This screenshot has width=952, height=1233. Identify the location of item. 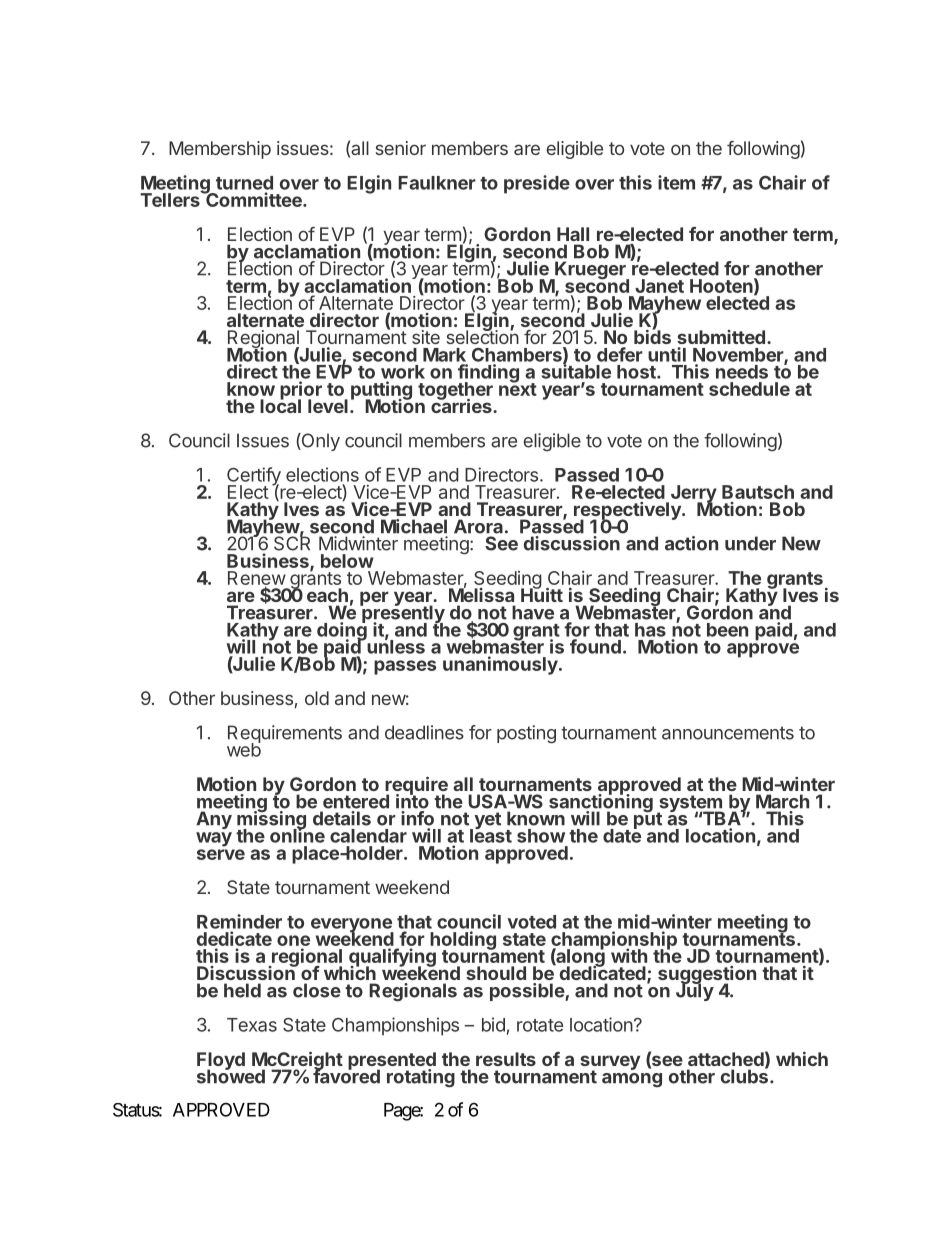
(676, 182).
